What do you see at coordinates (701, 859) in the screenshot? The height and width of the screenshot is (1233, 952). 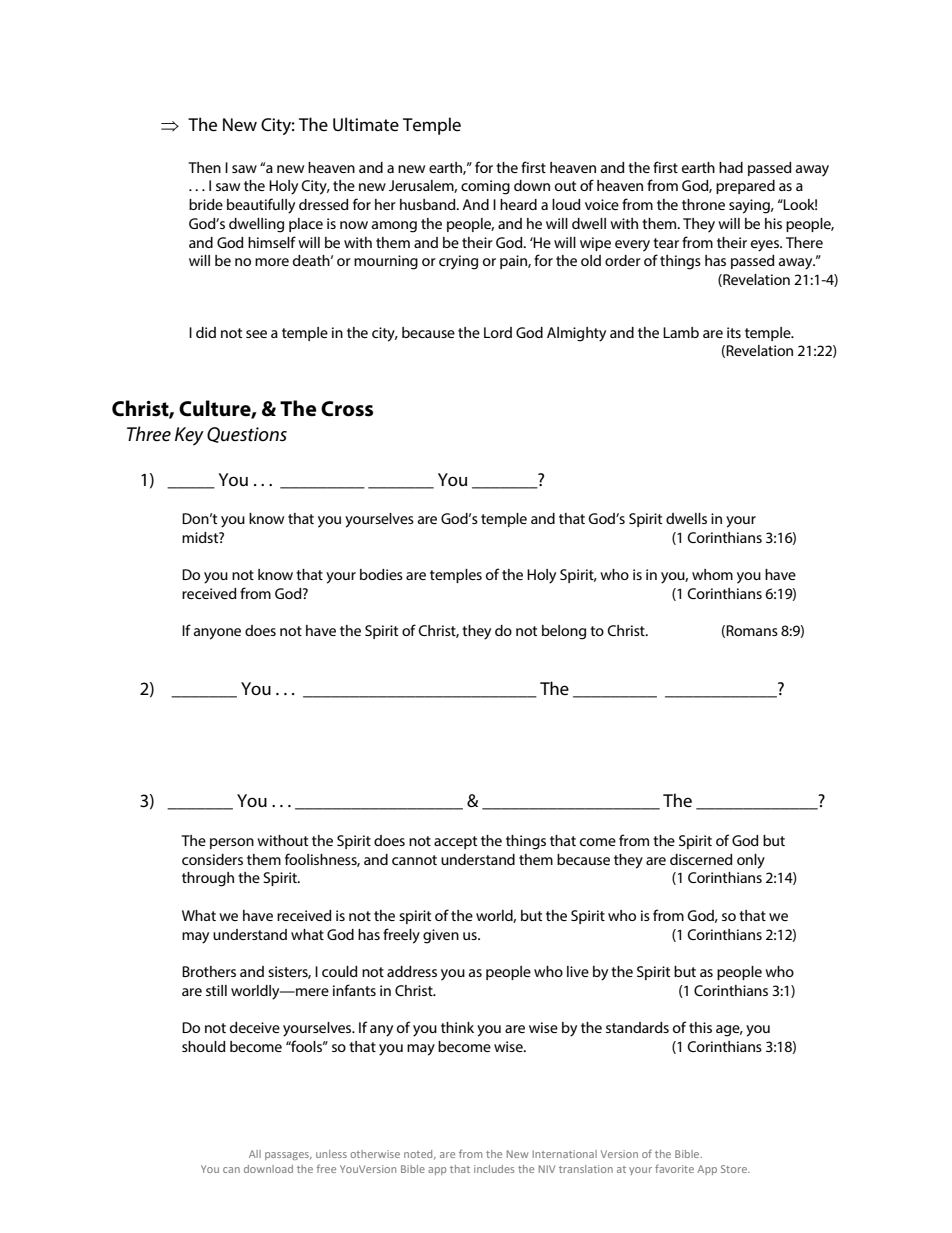 I see `discerned` at bounding box center [701, 859].
